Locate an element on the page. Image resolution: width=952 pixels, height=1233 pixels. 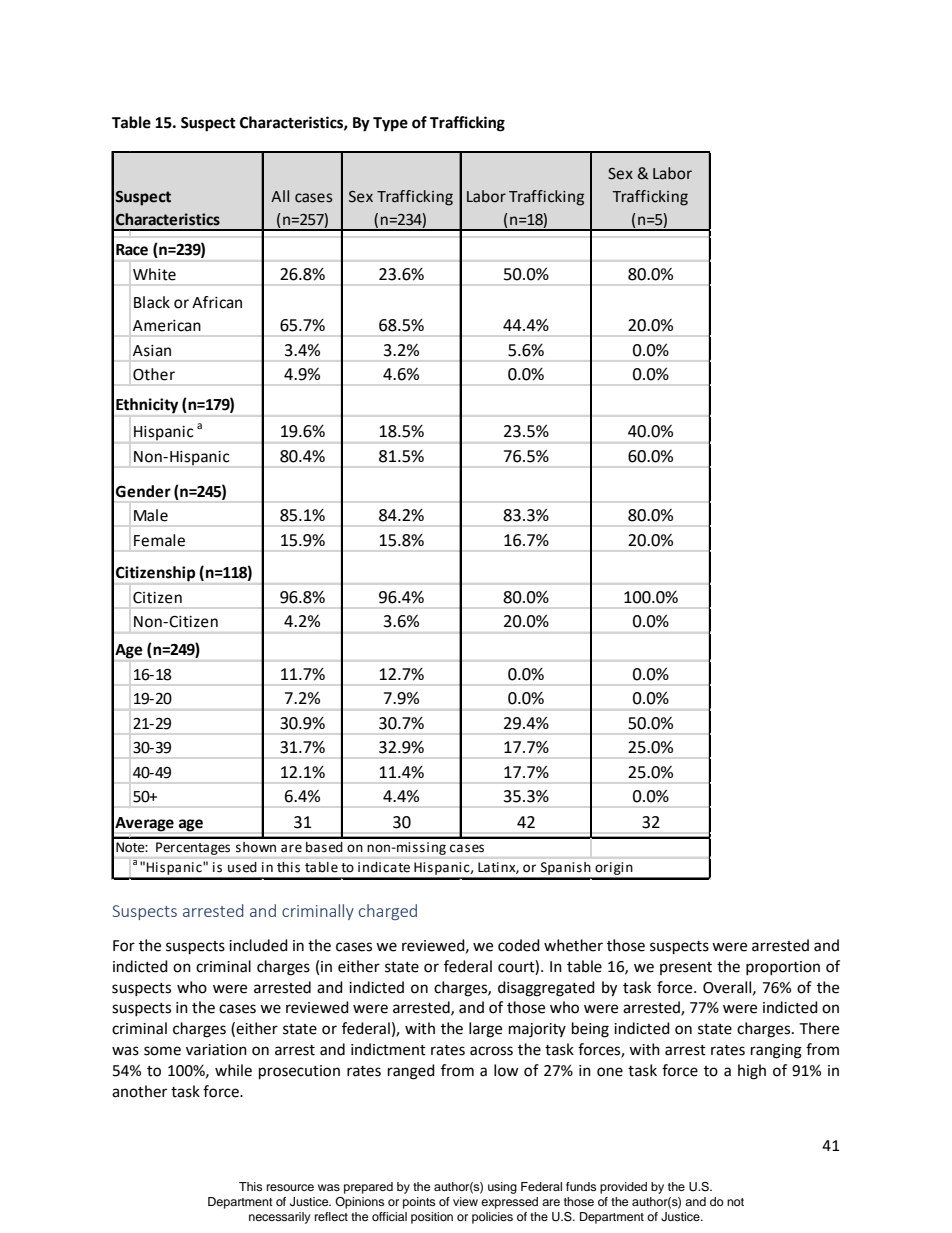
using is located at coordinates (502, 1188).
